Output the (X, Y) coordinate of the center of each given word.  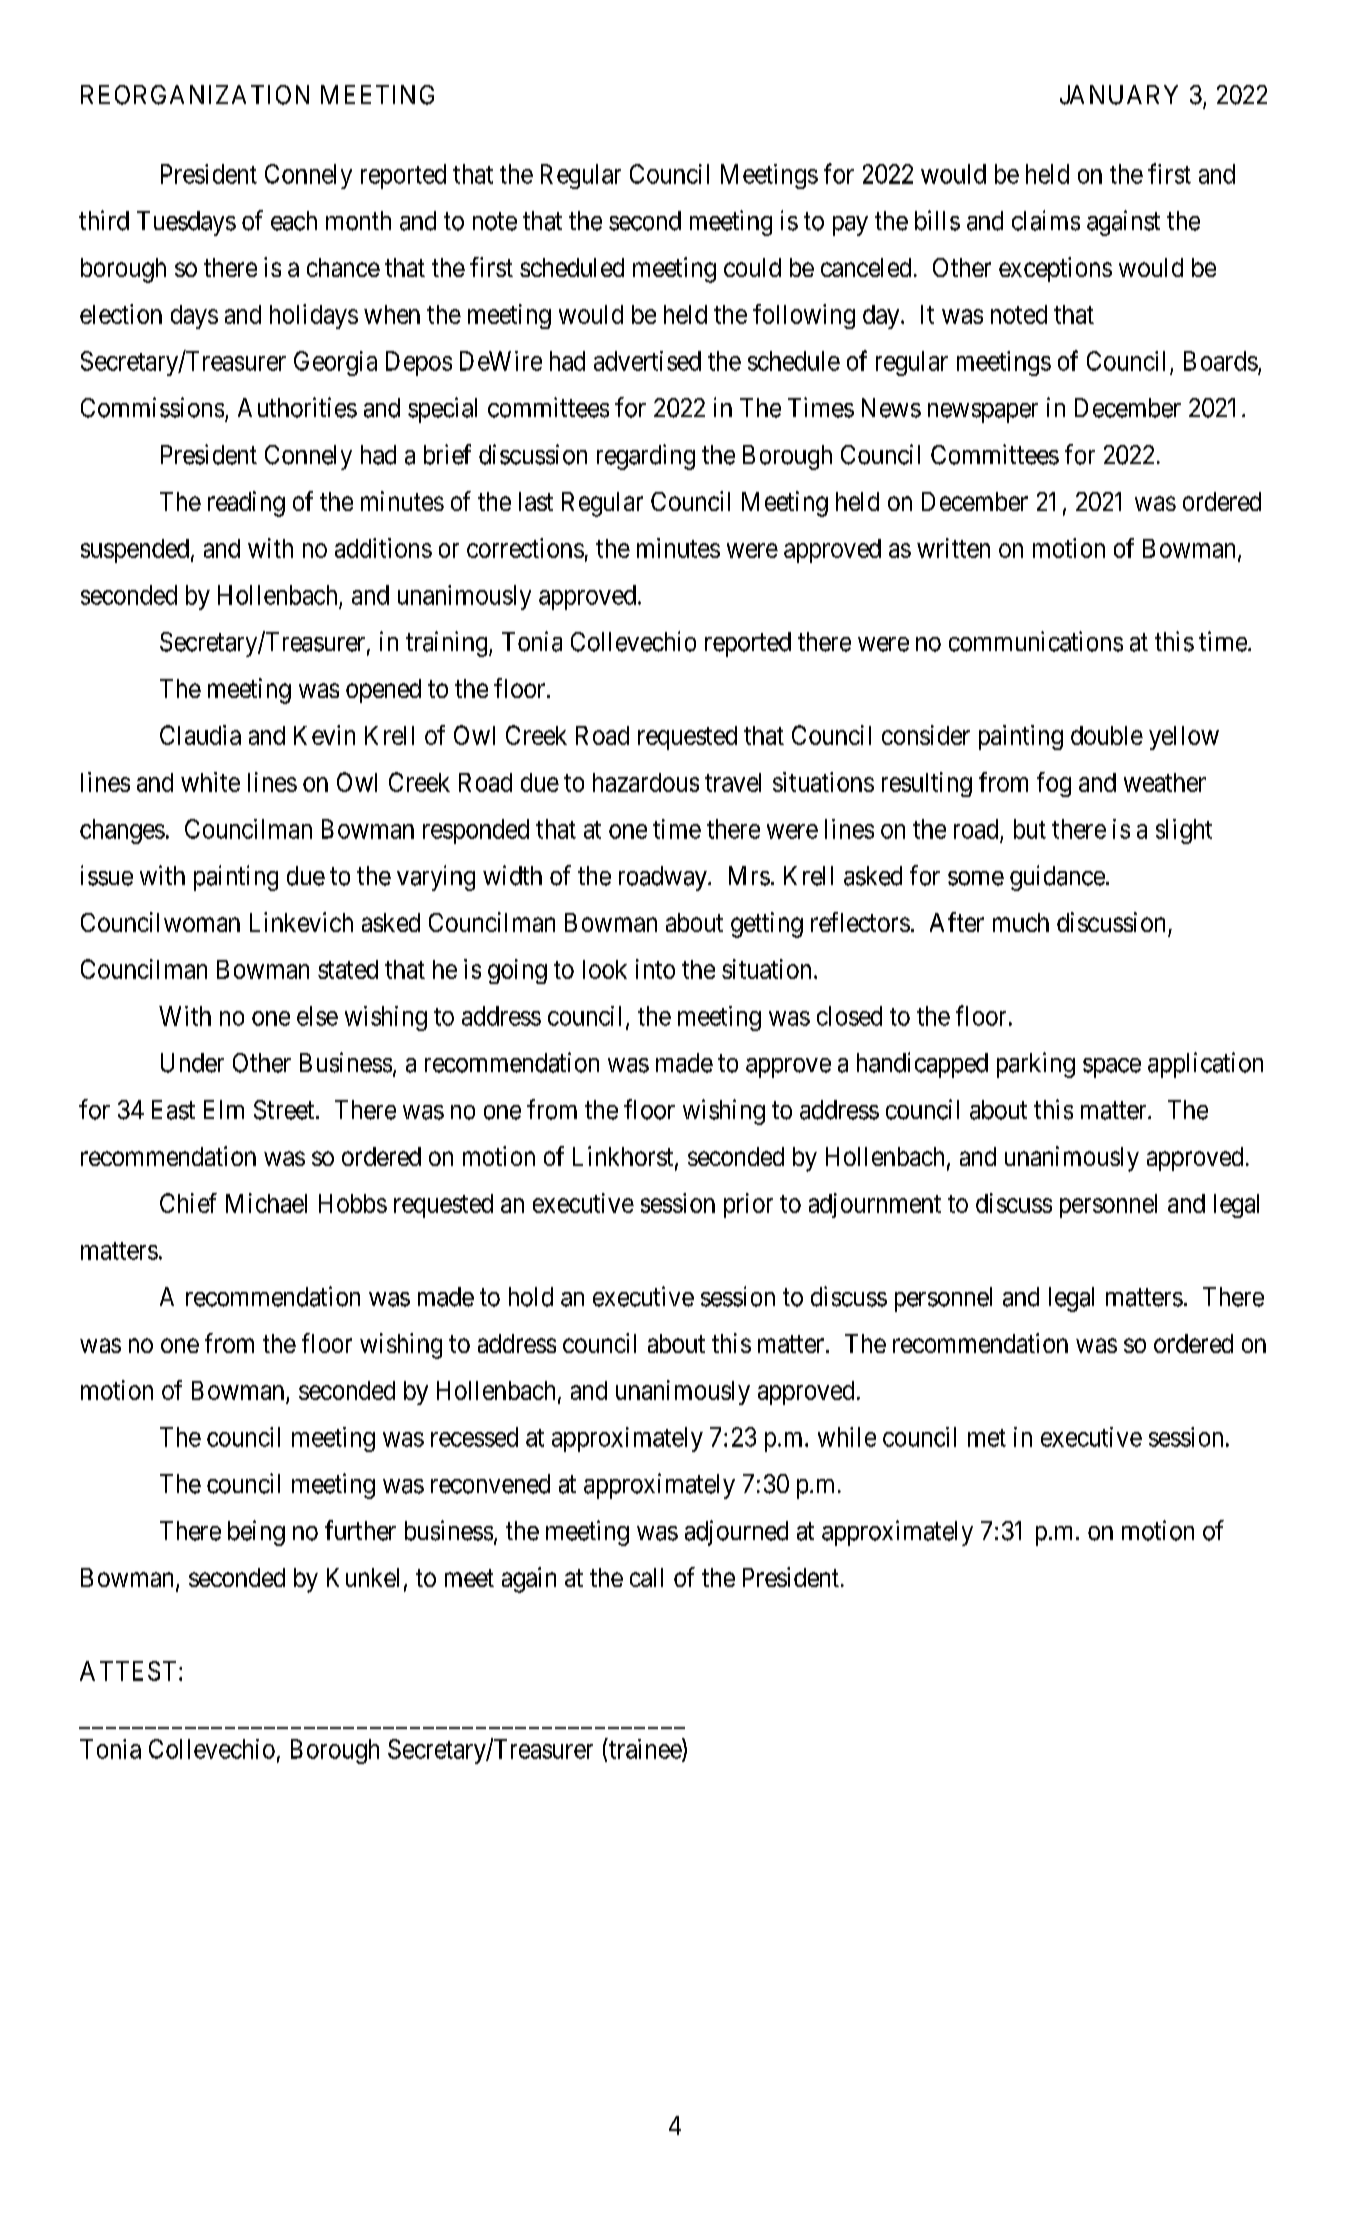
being (256, 1533)
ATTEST (130, 1671)
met (987, 1438)
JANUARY (1119, 95)
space (1112, 1068)
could (752, 267)
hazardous (646, 782)
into (655, 969)
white (210, 782)
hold (531, 1297)
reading (246, 504)
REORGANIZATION (195, 95)
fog (1054, 784)
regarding (646, 457)
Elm (224, 1109)
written (953, 548)
